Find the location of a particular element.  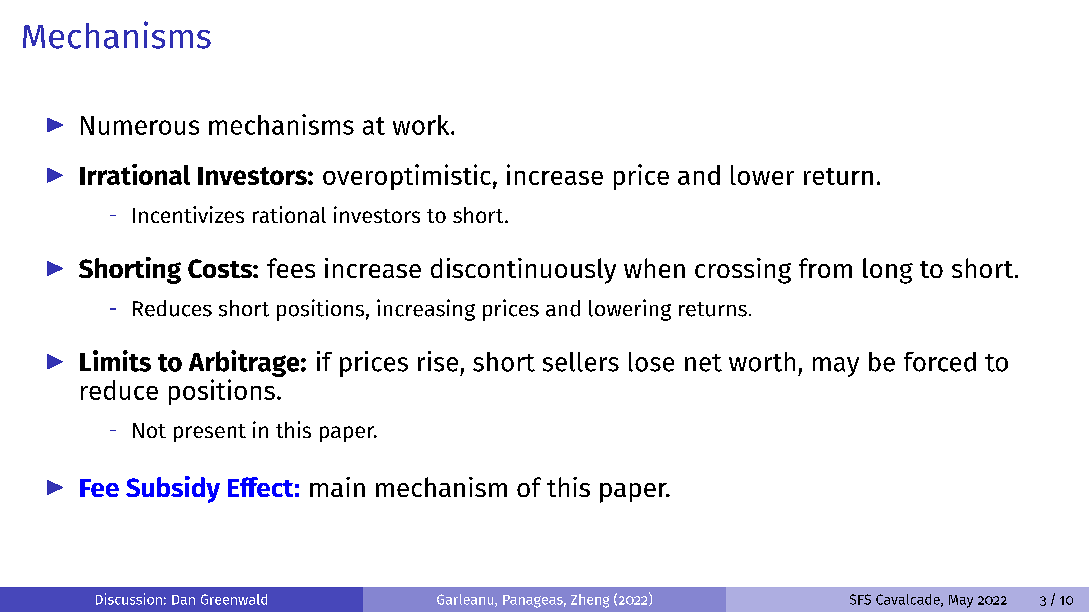

Limits is located at coordinates (115, 361).
